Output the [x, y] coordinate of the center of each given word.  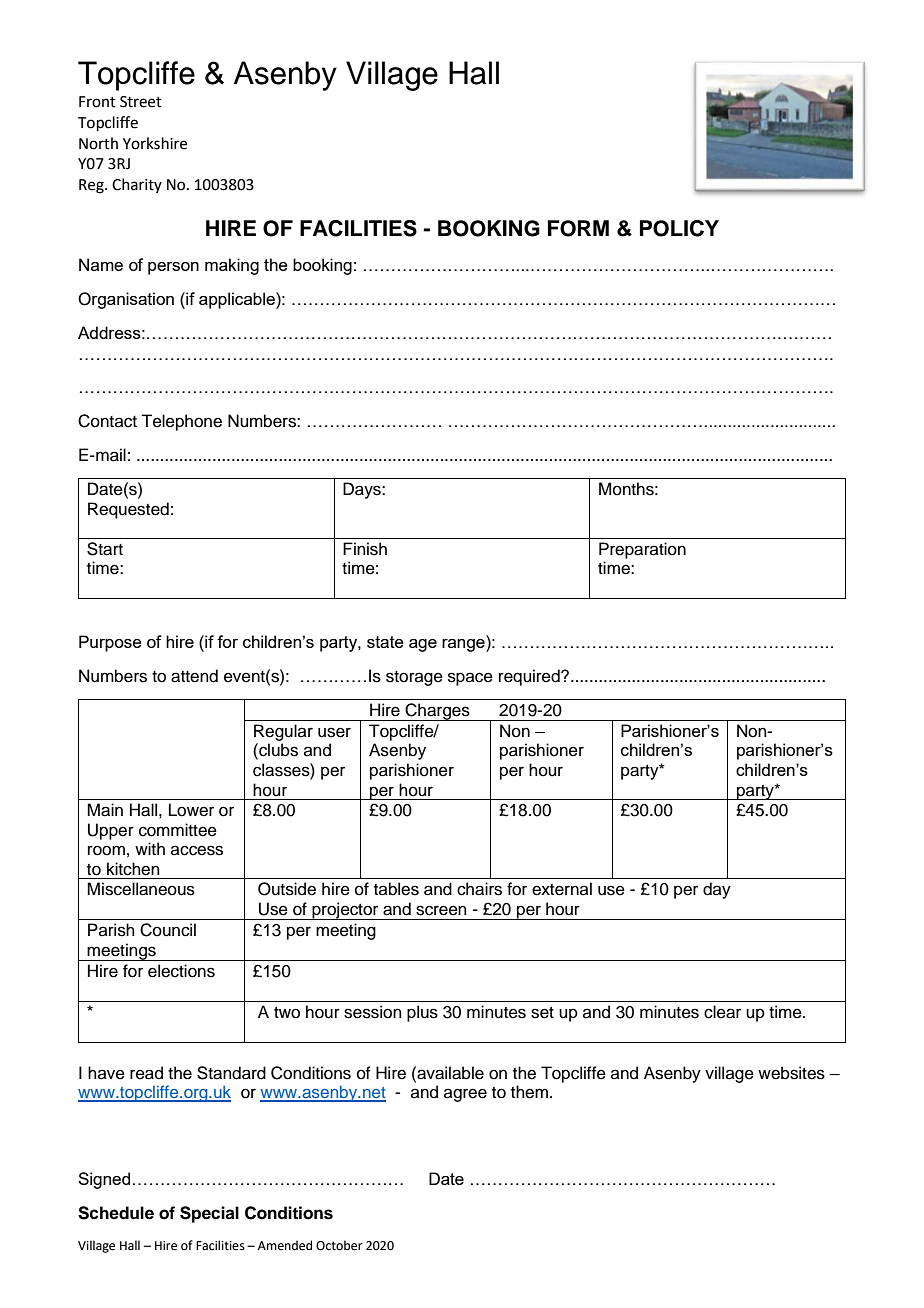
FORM [578, 228]
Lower [191, 810]
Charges [438, 712]
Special [209, 1214]
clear [722, 1012]
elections [181, 971]
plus [422, 1013]
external [562, 889]
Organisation [126, 300]
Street [141, 102]
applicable [238, 300]
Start [105, 549]
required [530, 677]
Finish [365, 549]
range [464, 645]
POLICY [679, 228]
